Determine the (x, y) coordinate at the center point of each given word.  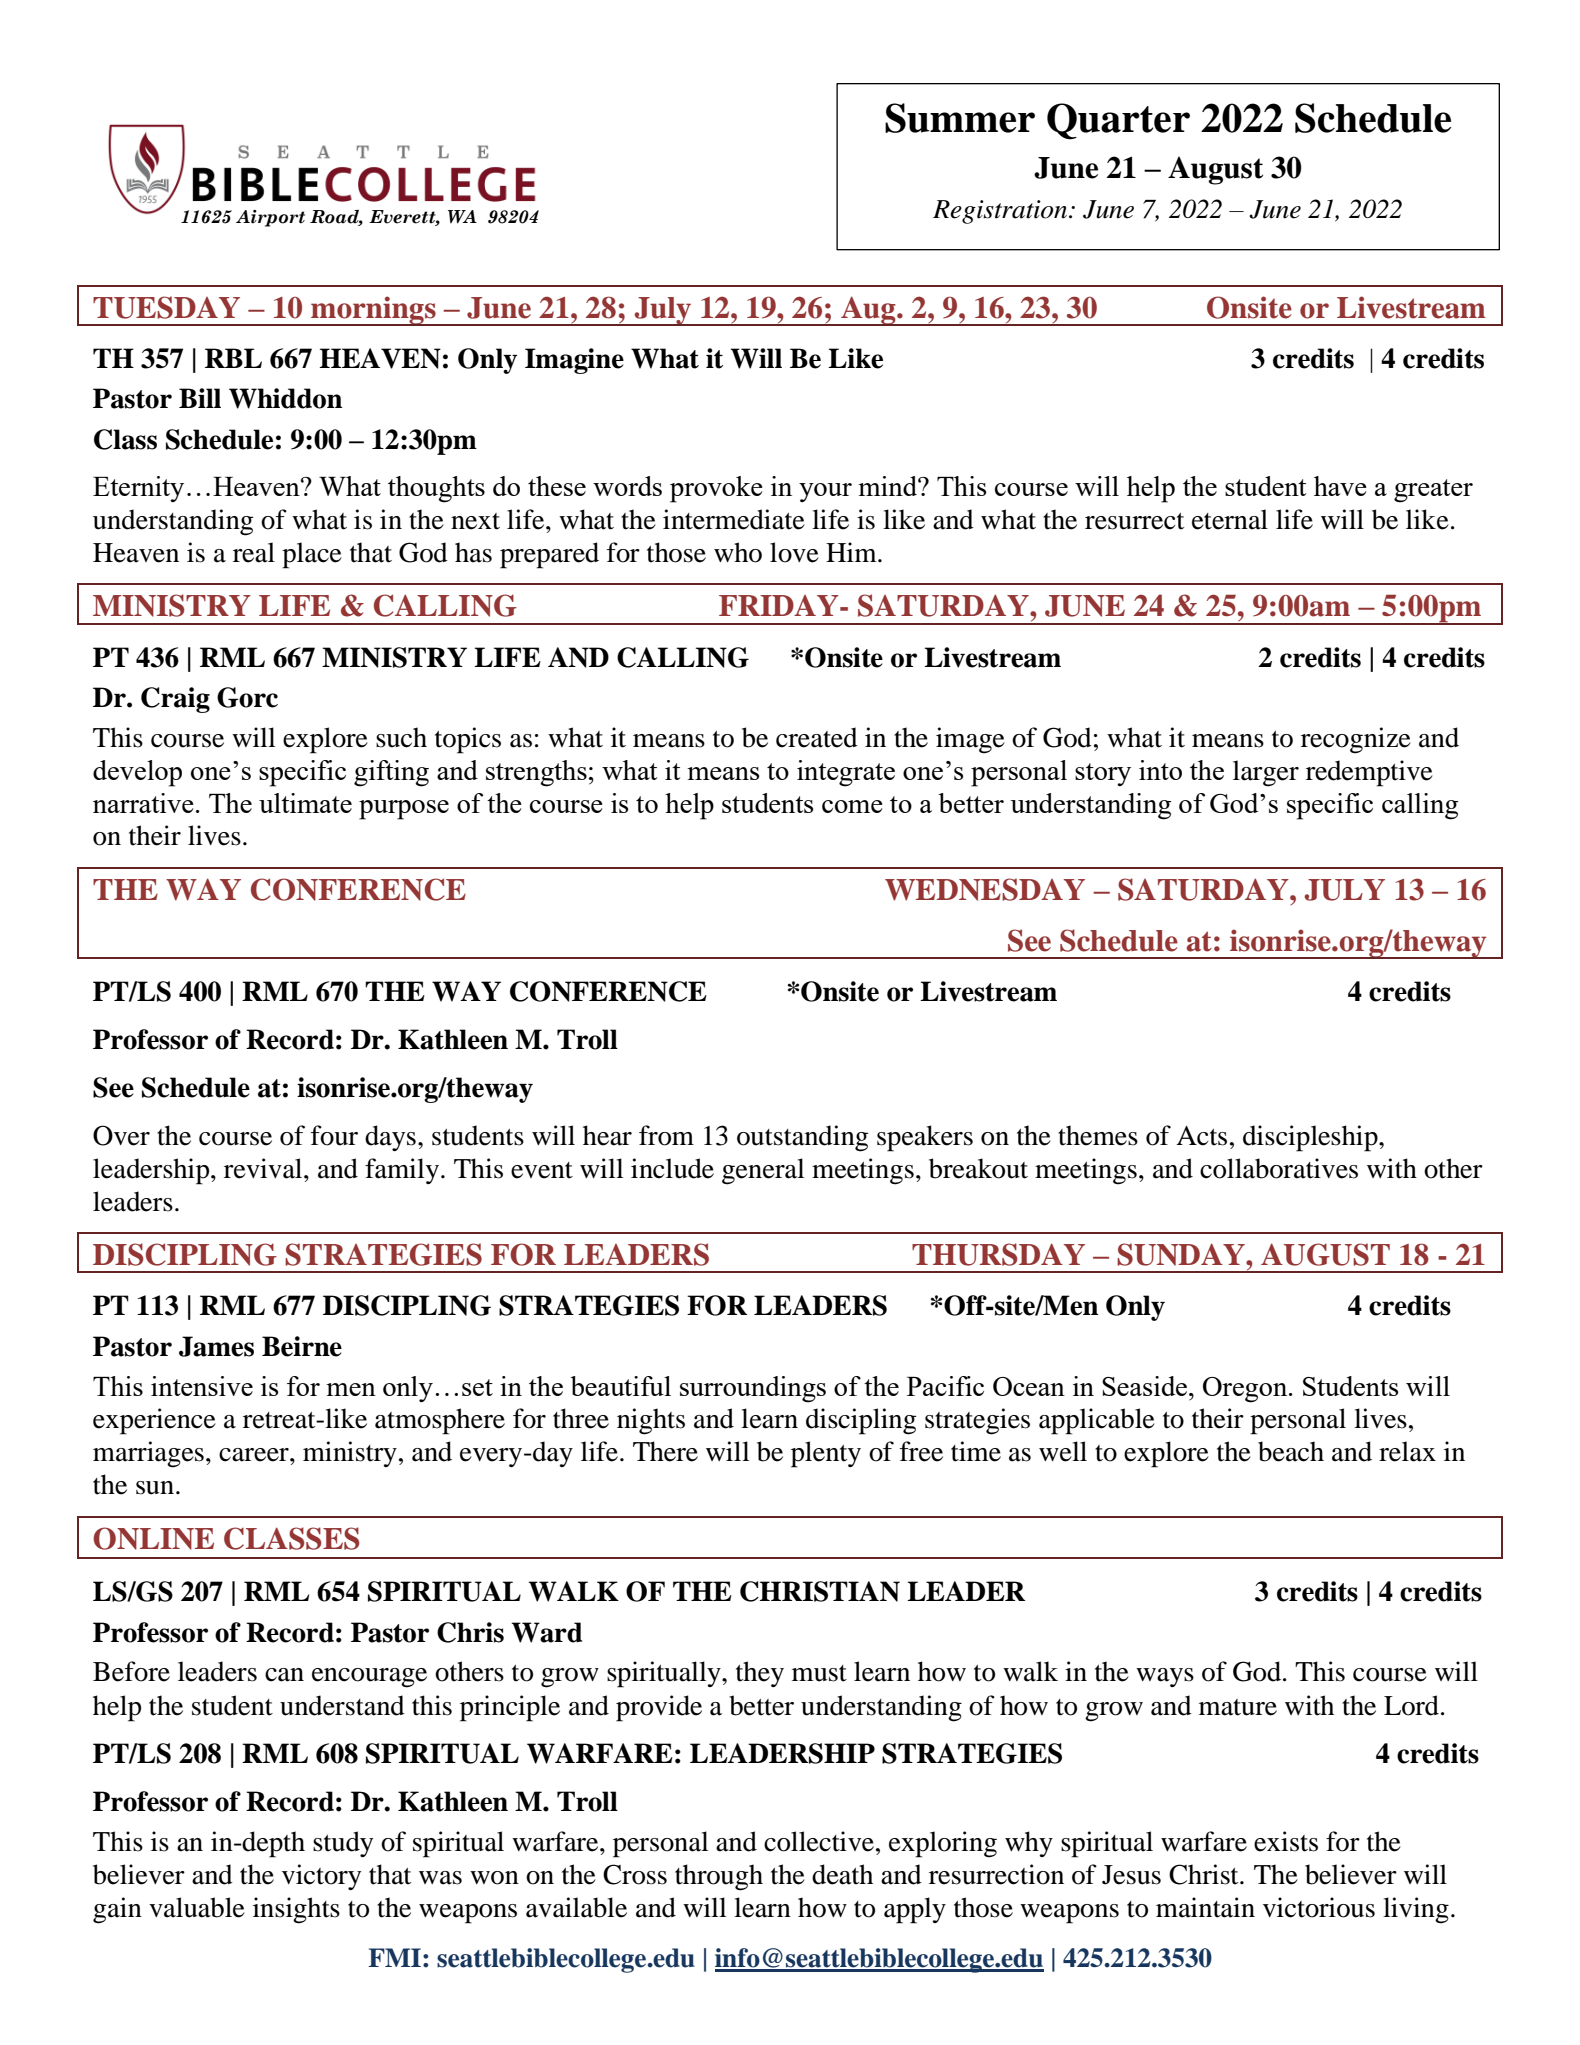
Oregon (1246, 1390)
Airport (270, 218)
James (216, 1346)
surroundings (753, 1389)
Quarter (1118, 121)
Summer (960, 118)
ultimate (305, 803)
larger (1266, 773)
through (719, 1877)
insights (296, 1910)
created (817, 737)
